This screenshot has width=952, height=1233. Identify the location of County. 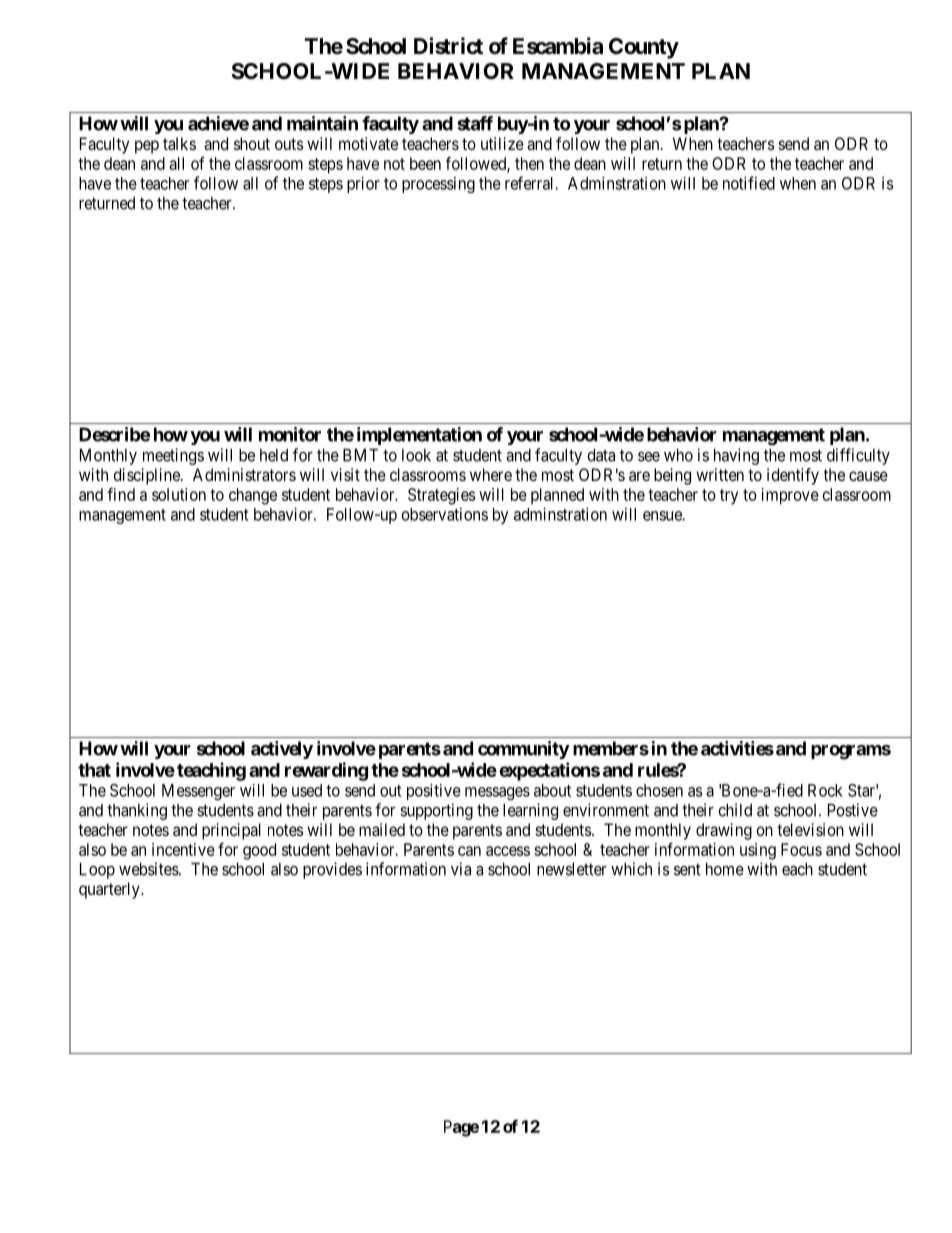
(644, 48).
